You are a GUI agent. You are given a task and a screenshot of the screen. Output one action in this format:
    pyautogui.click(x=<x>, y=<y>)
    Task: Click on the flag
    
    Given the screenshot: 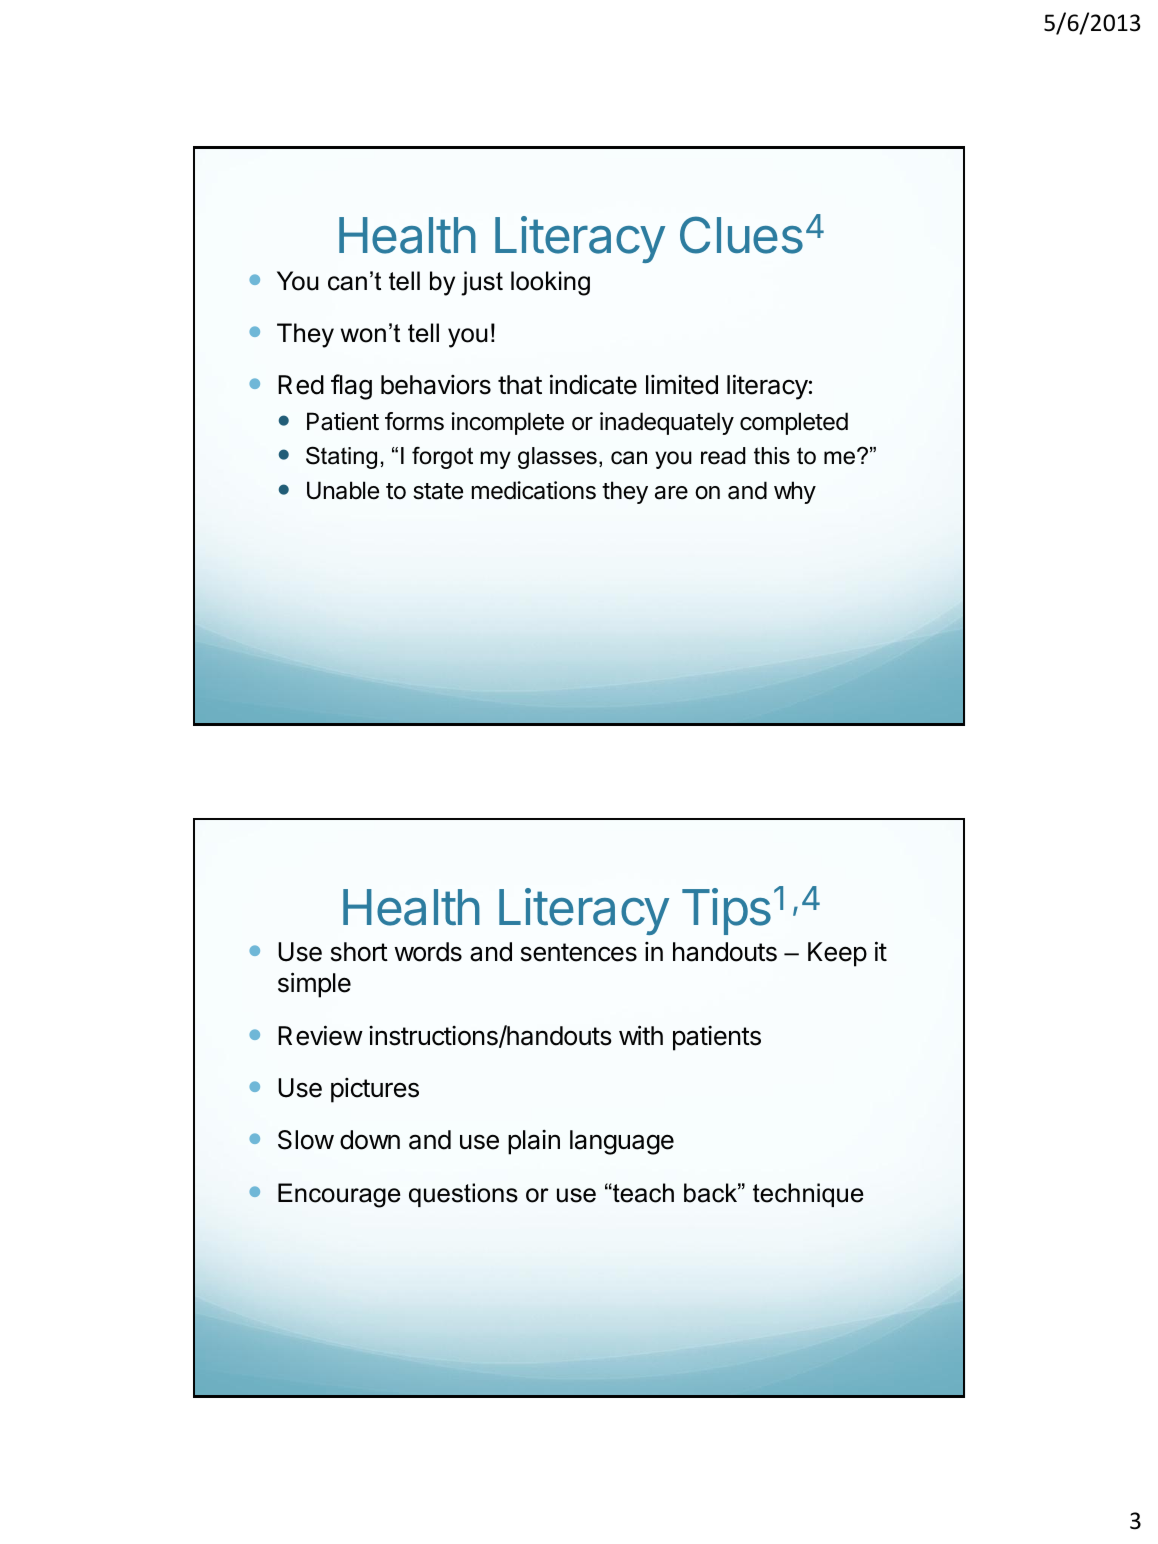 What is the action you would take?
    pyautogui.click(x=351, y=387)
